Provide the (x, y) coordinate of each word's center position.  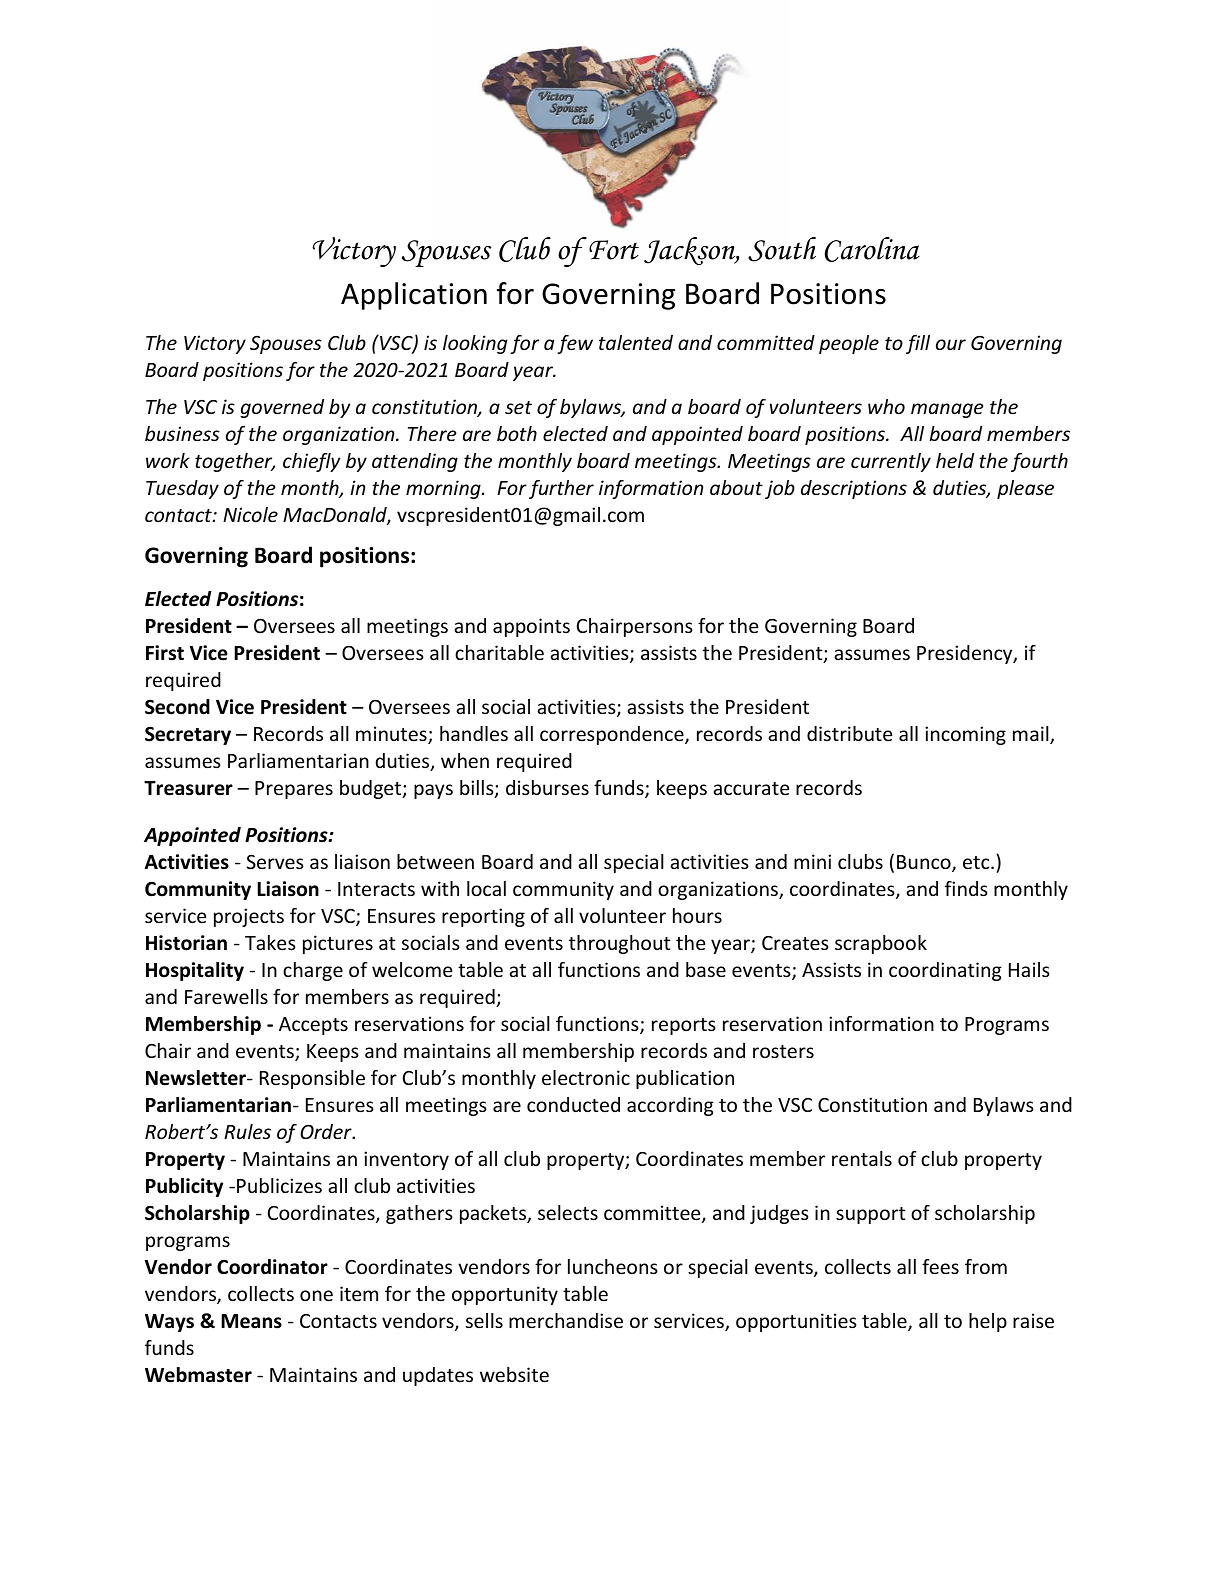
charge (313, 971)
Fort (614, 250)
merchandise (566, 1320)
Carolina (872, 249)
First (165, 653)
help (988, 1322)
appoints (531, 627)
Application (414, 296)
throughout (619, 944)
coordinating (945, 971)
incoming (965, 735)
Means (251, 1321)
